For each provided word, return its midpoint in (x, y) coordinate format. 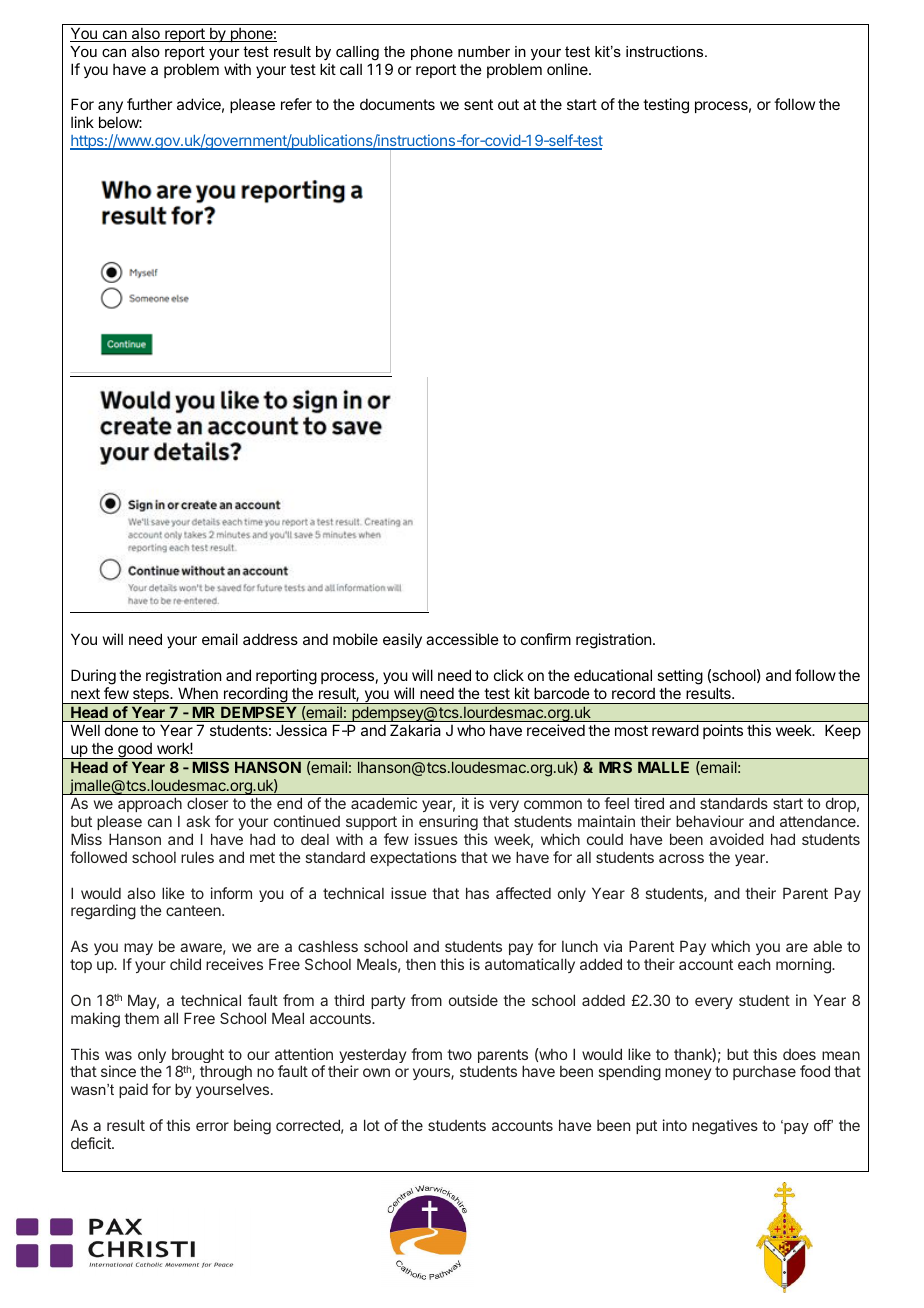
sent (478, 104)
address (270, 639)
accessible (462, 639)
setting (680, 678)
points (723, 731)
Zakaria (415, 730)
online (568, 69)
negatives (725, 1127)
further (149, 104)
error (212, 1126)
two (459, 1054)
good (135, 751)
